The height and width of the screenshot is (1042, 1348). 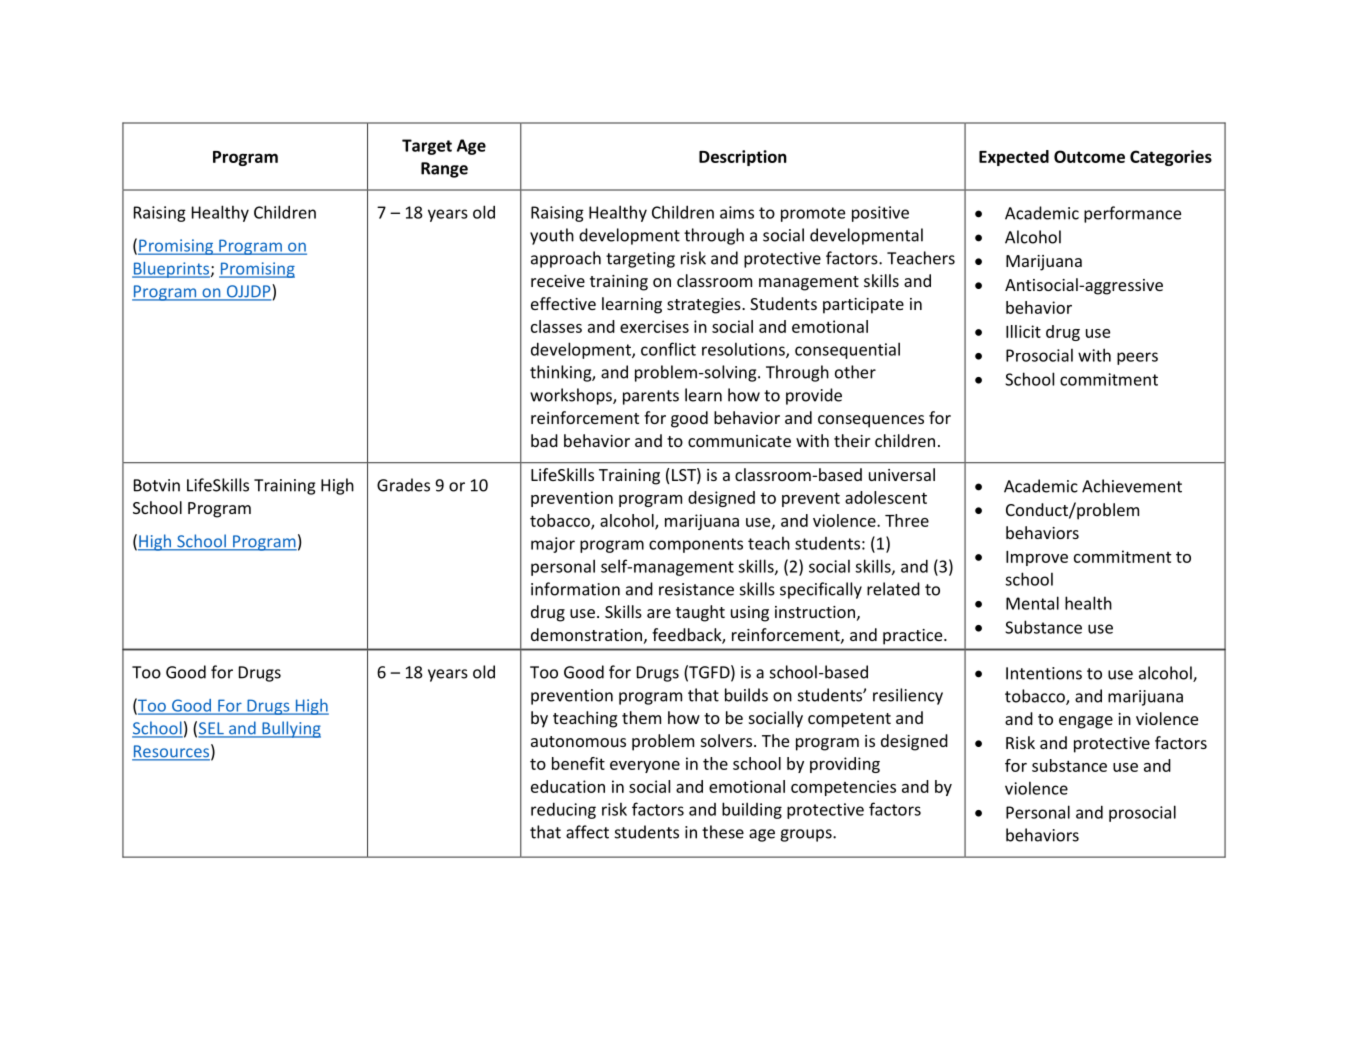 I want to click on competencies, so click(x=843, y=788).
